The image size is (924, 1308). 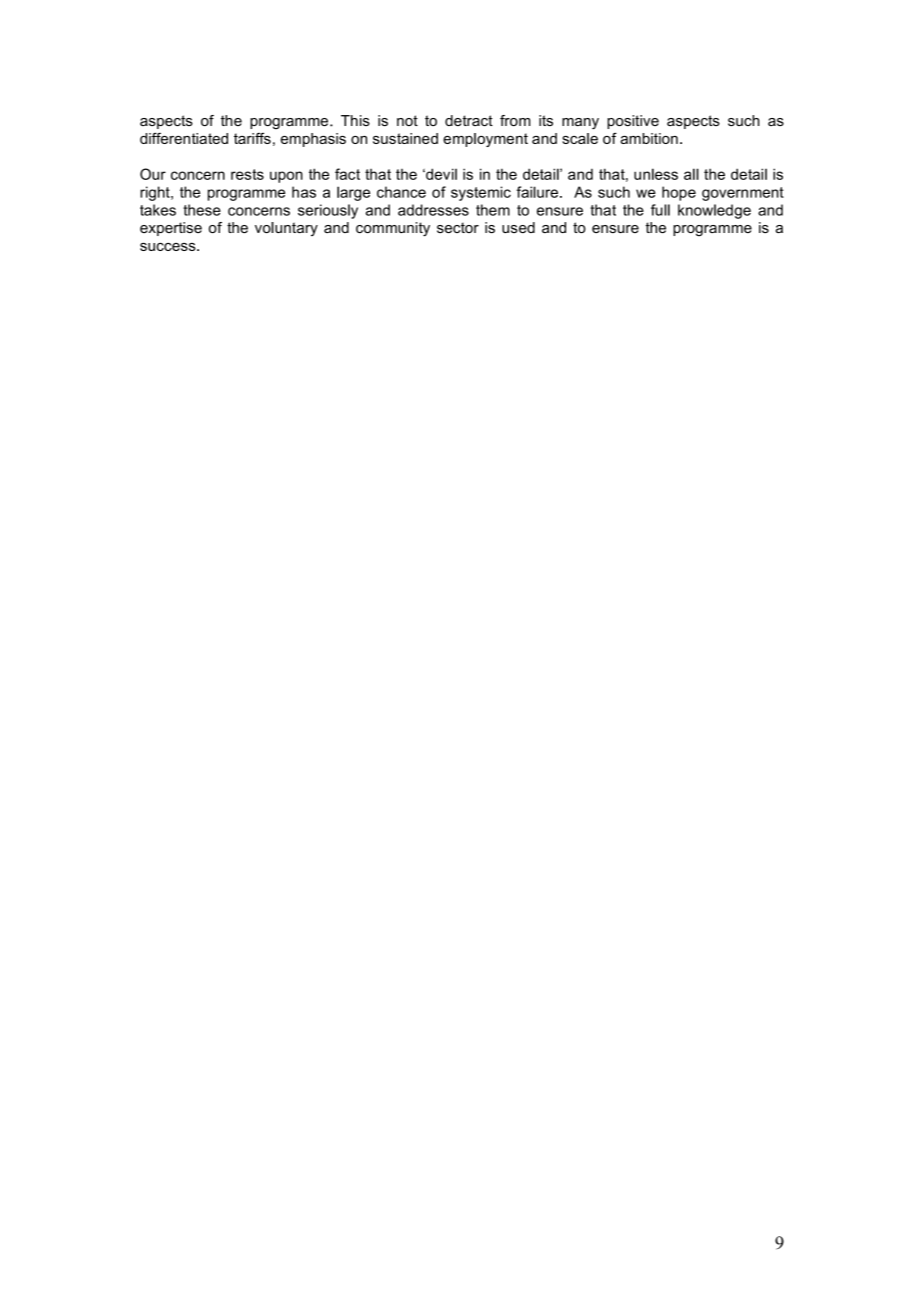 What do you see at coordinates (347, 174) in the screenshot?
I see `fact` at bounding box center [347, 174].
